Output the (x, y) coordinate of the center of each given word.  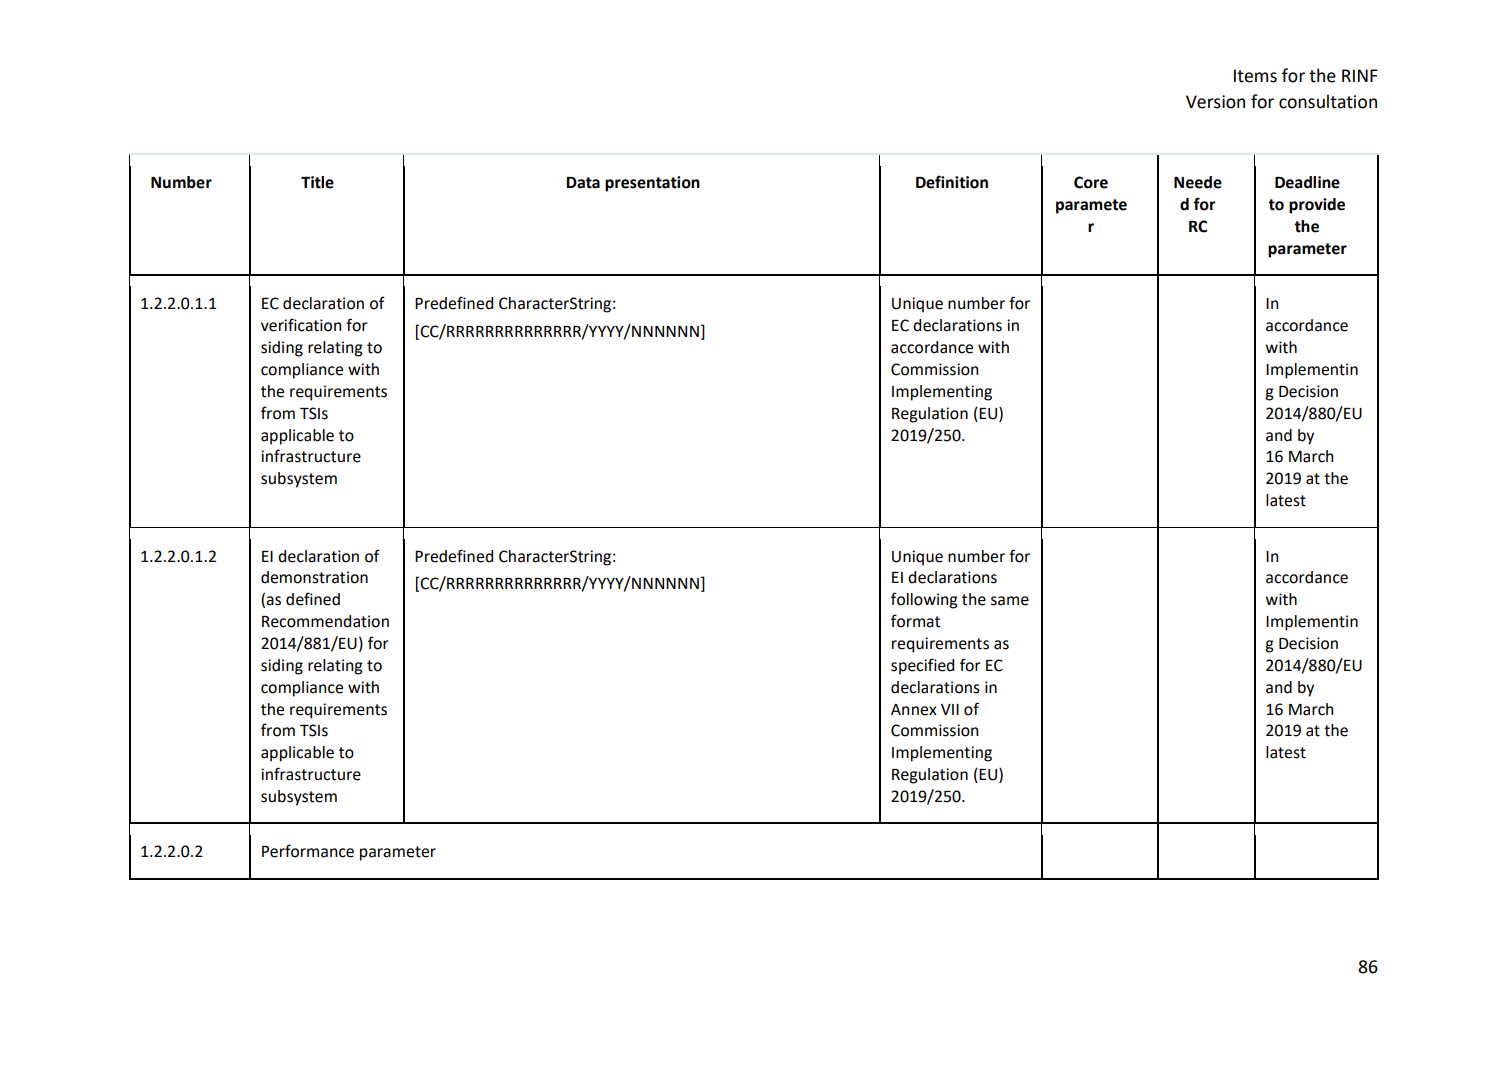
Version (1215, 102)
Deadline (1307, 182)
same (1010, 601)
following (924, 600)
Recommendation (325, 621)
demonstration (314, 577)
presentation (652, 184)
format (915, 621)
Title (317, 182)
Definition (952, 182)
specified (922, 666)
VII (950, 709)
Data (583, 183)
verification (301, 325)
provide (1317, 206)
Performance (308, 851)
